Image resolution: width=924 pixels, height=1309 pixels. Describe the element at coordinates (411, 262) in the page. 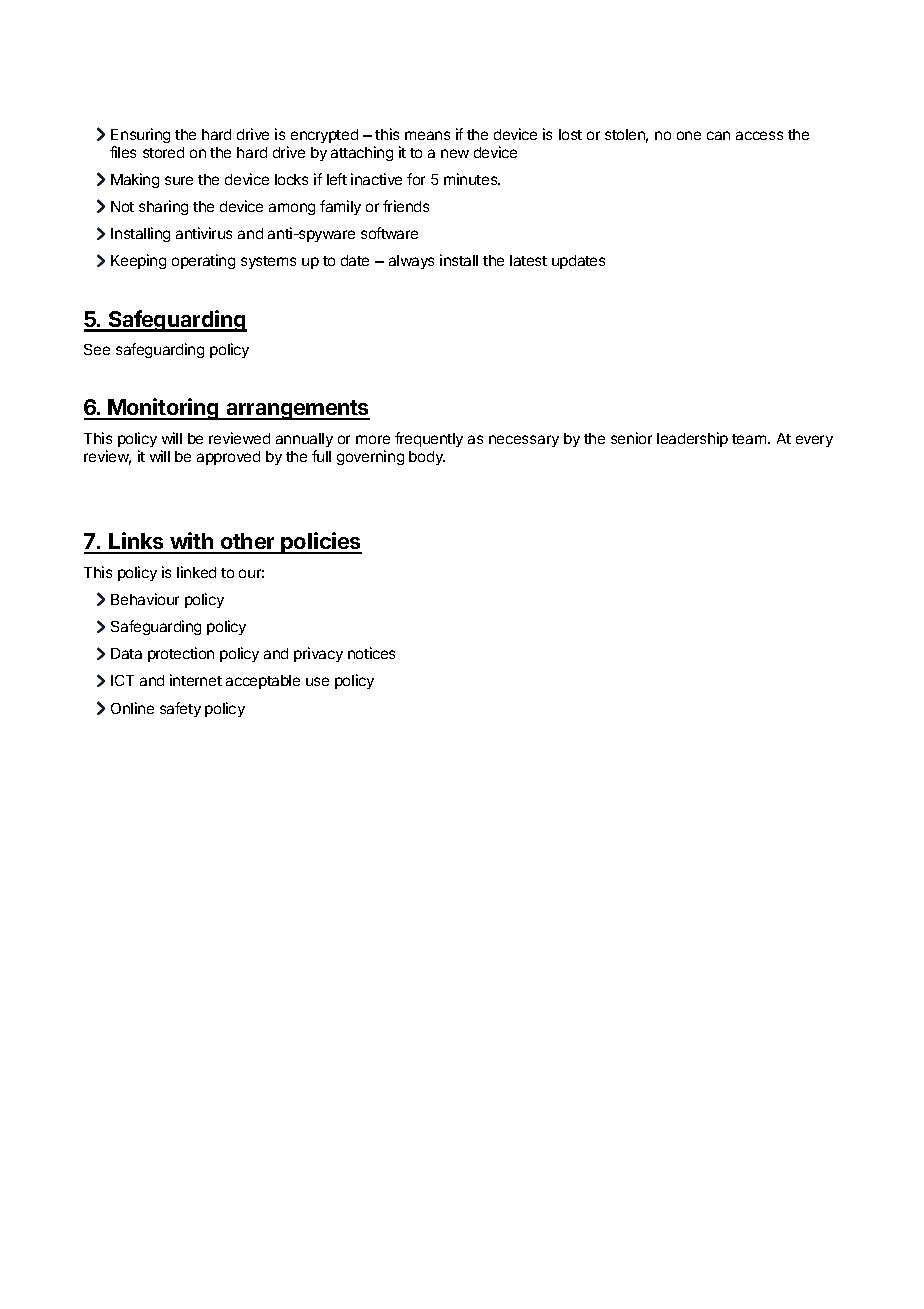

I see `always` at that location.
